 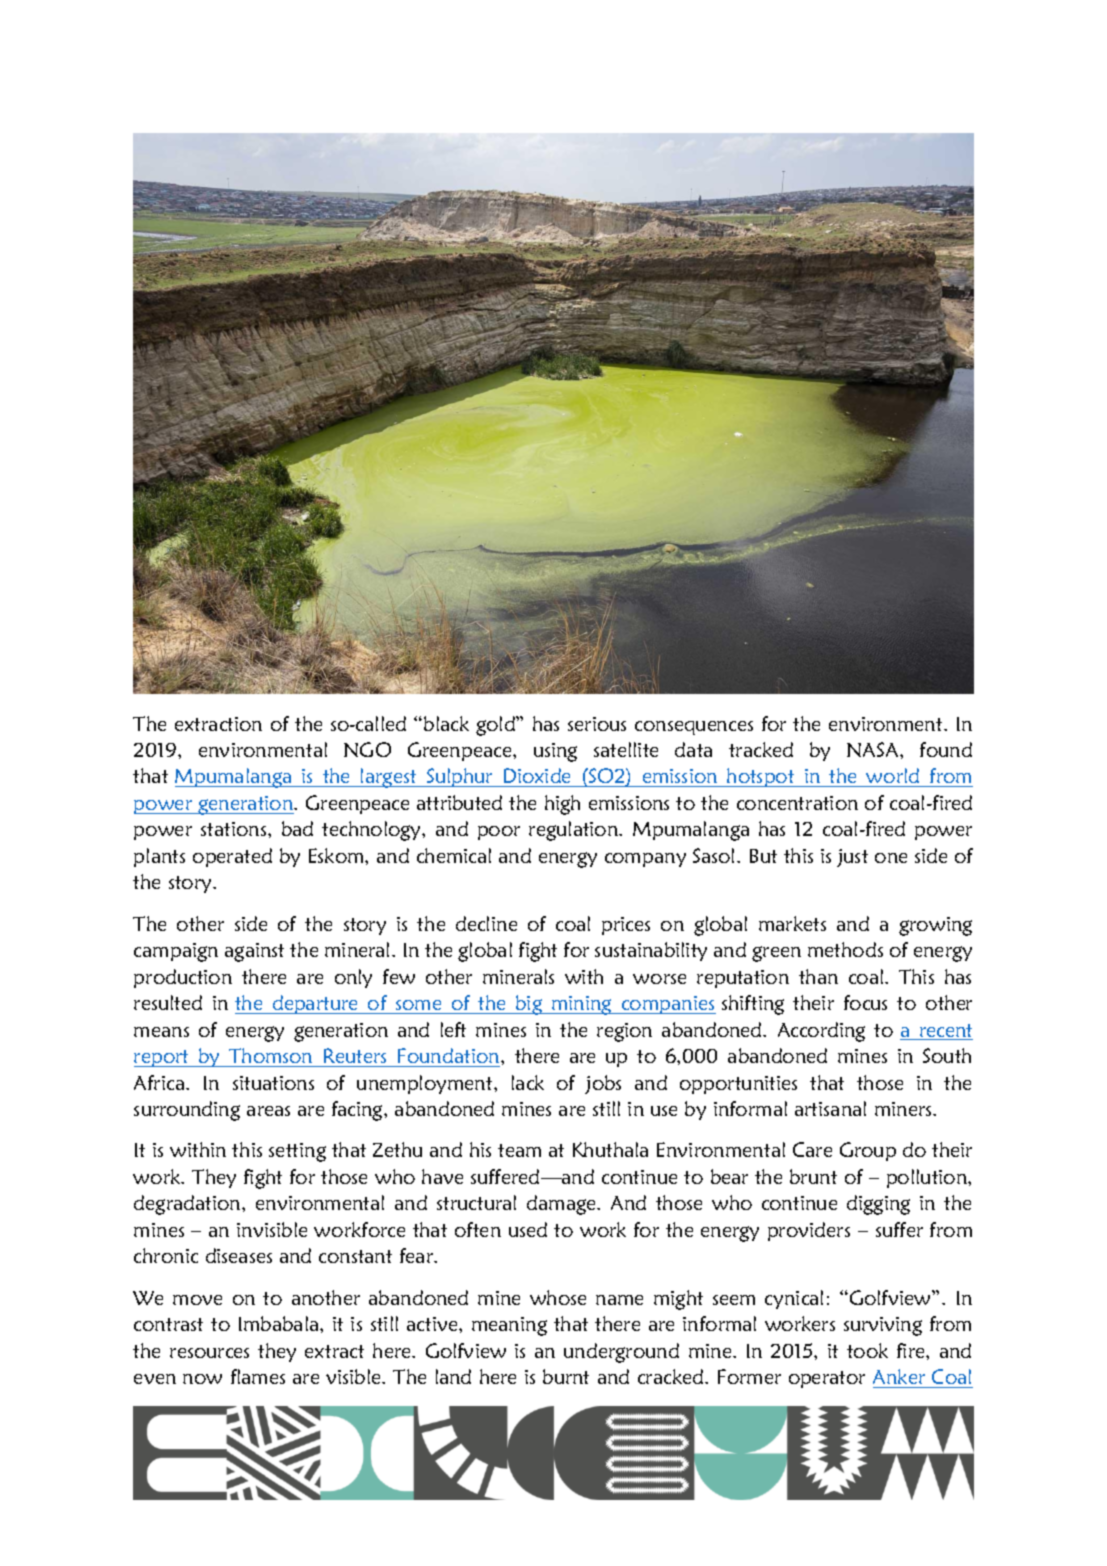 I want to click on NASA, so click(x=874, y=749).
